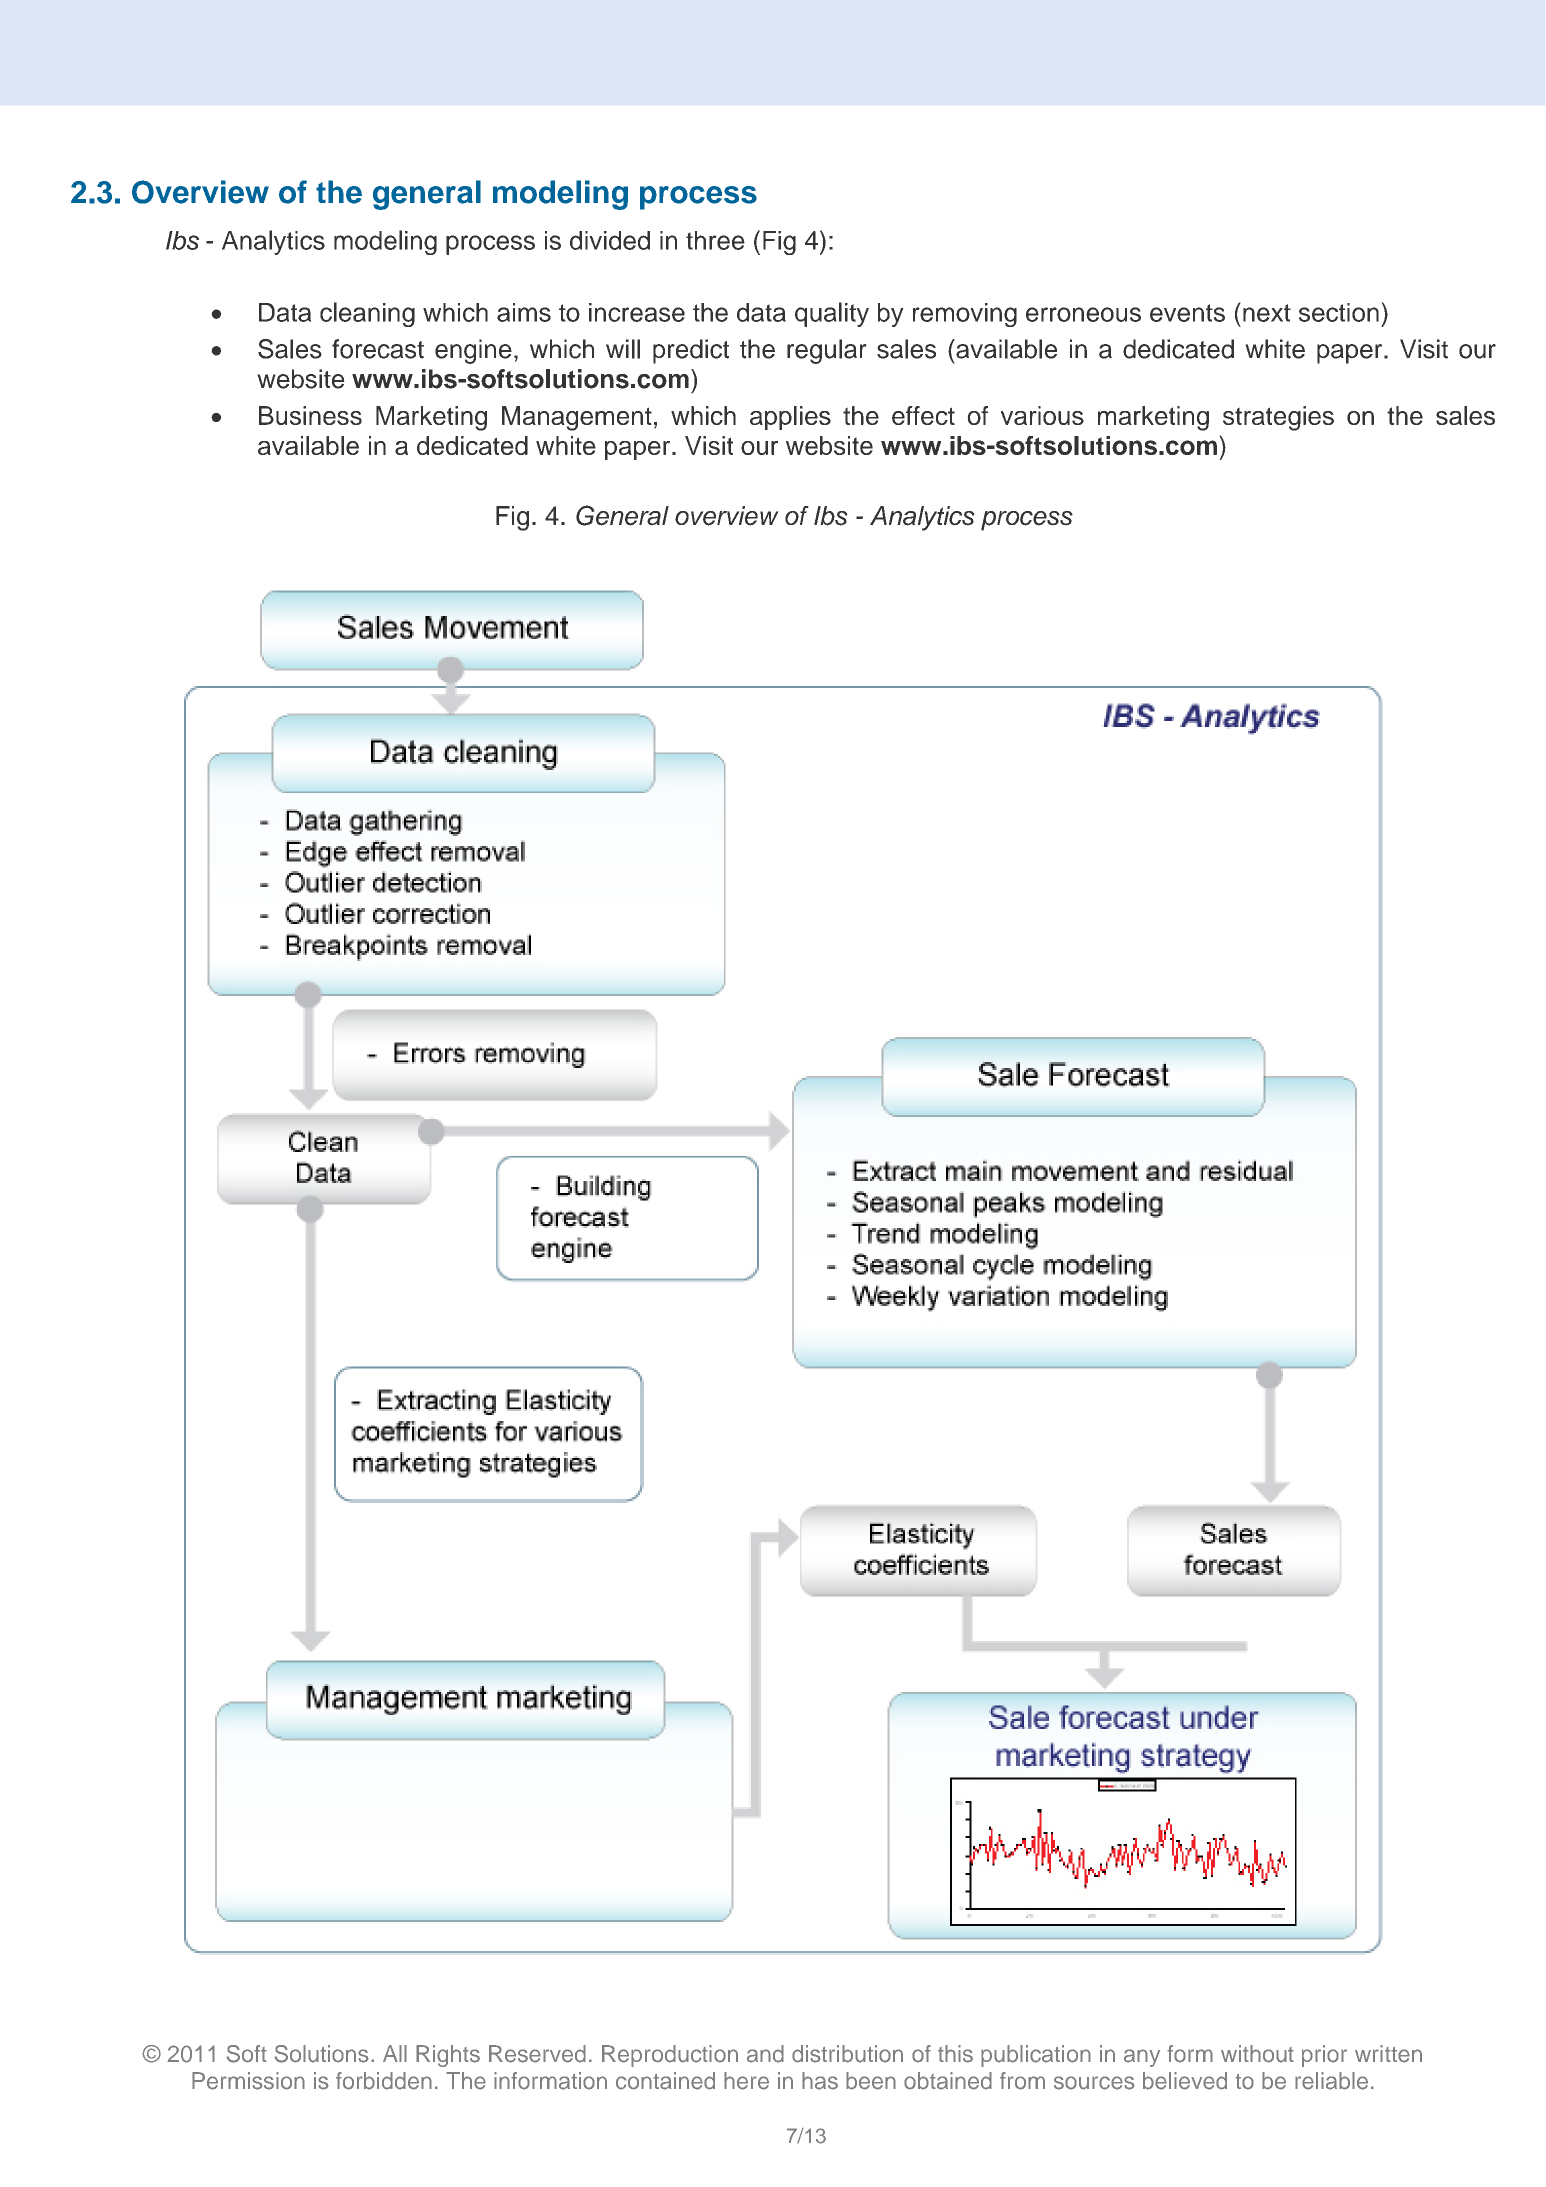 This screenshot has width=1546, height=2187. What do you see at coordinates (310, 415) in the screenshot?
I see `Business` at bounding box center [310, 415].
